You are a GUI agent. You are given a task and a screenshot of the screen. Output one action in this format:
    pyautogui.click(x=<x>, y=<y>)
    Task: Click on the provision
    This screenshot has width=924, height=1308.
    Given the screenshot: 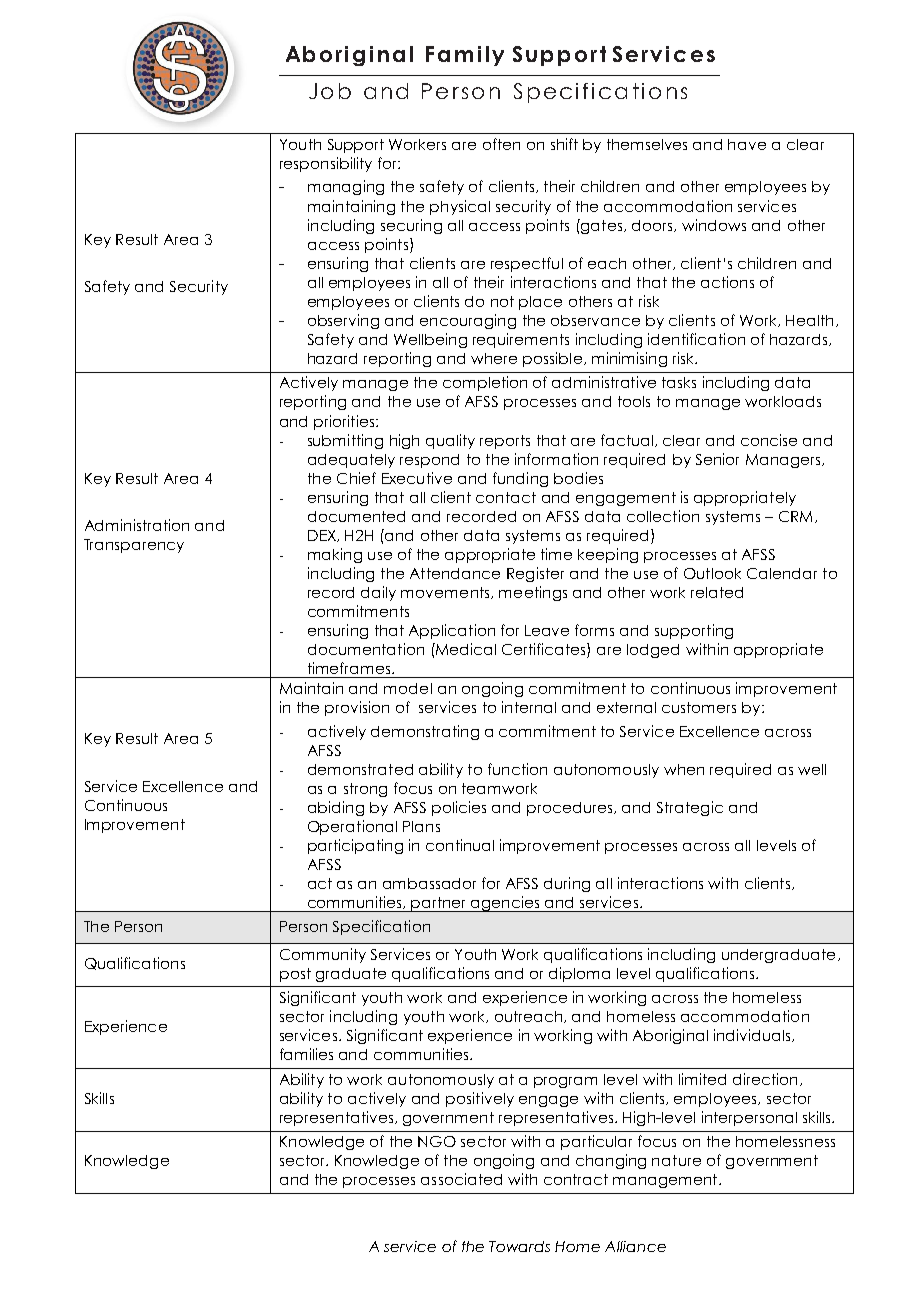 What is the action you would take?
    pyautogui.click(x=357, y=708)
